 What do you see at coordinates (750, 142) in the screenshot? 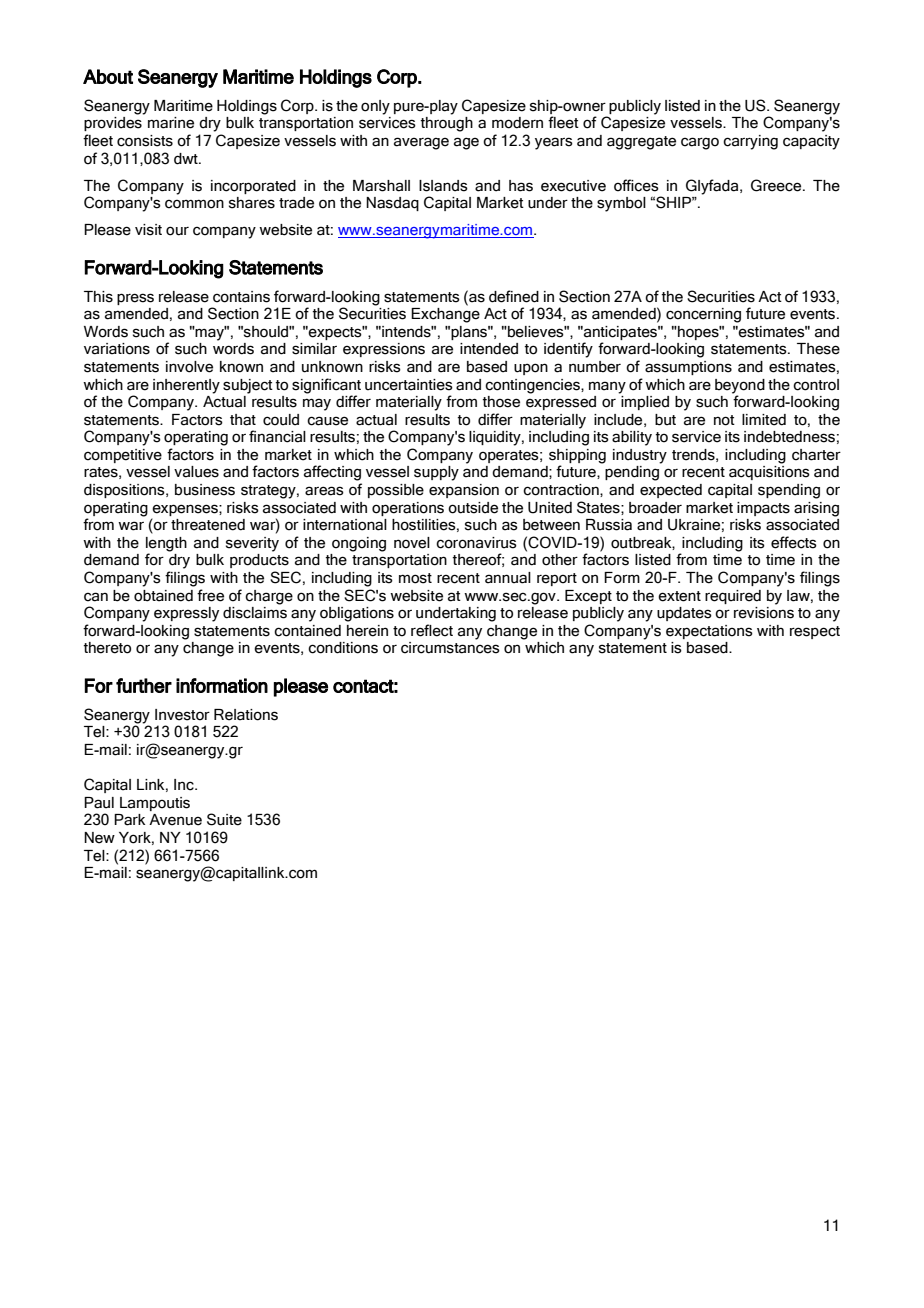
I see `carrying` at bounding box center [750, 142].
